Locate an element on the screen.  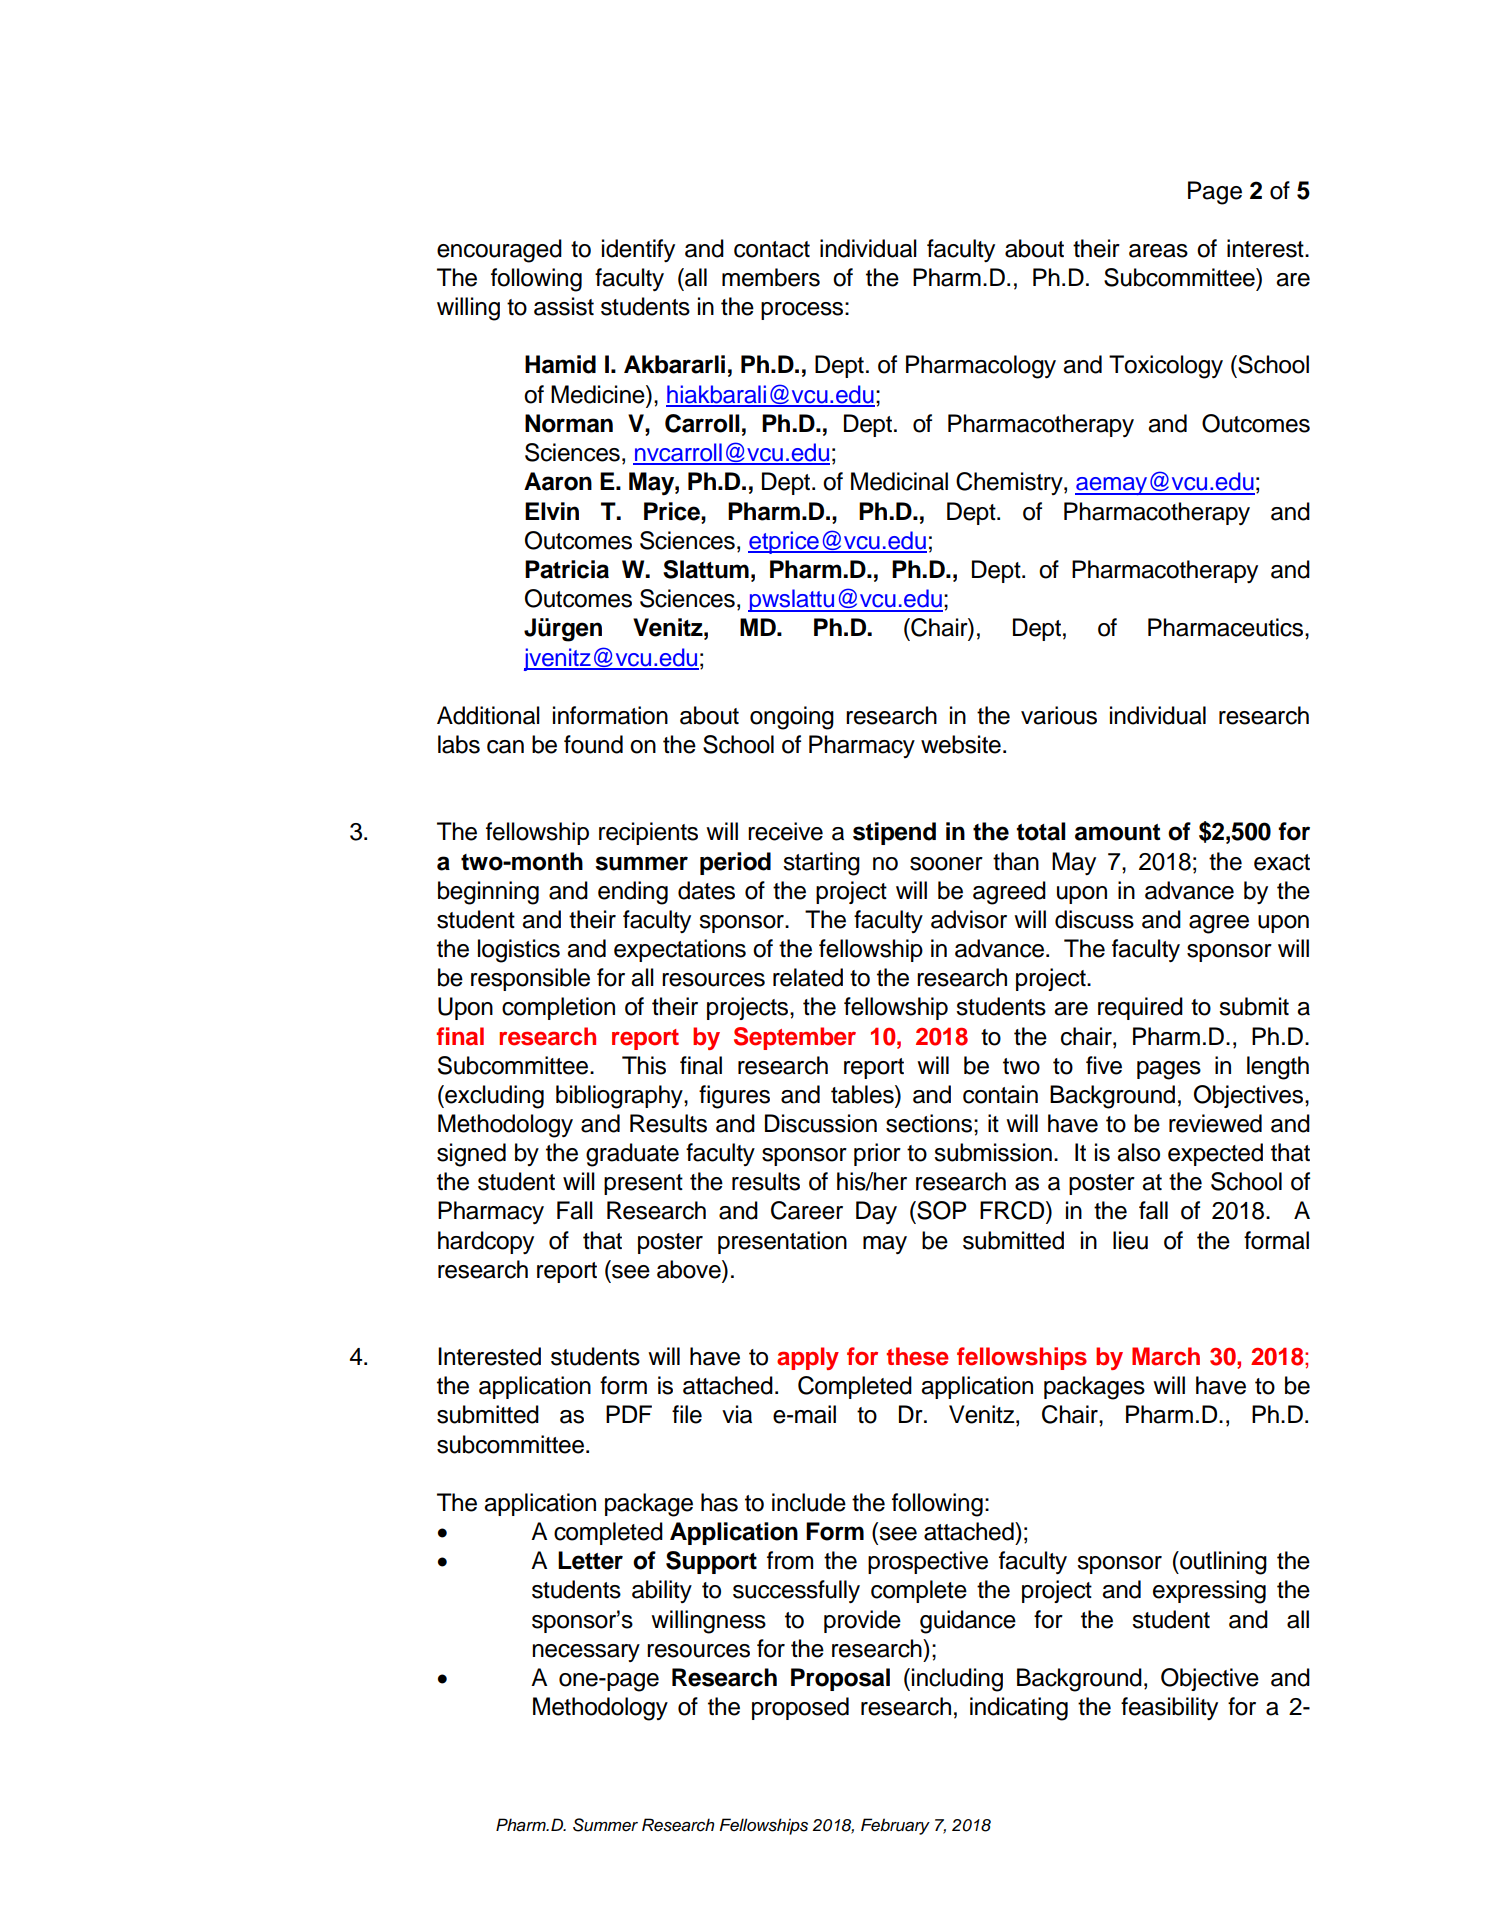
members is located at coordinates (771, 277).
